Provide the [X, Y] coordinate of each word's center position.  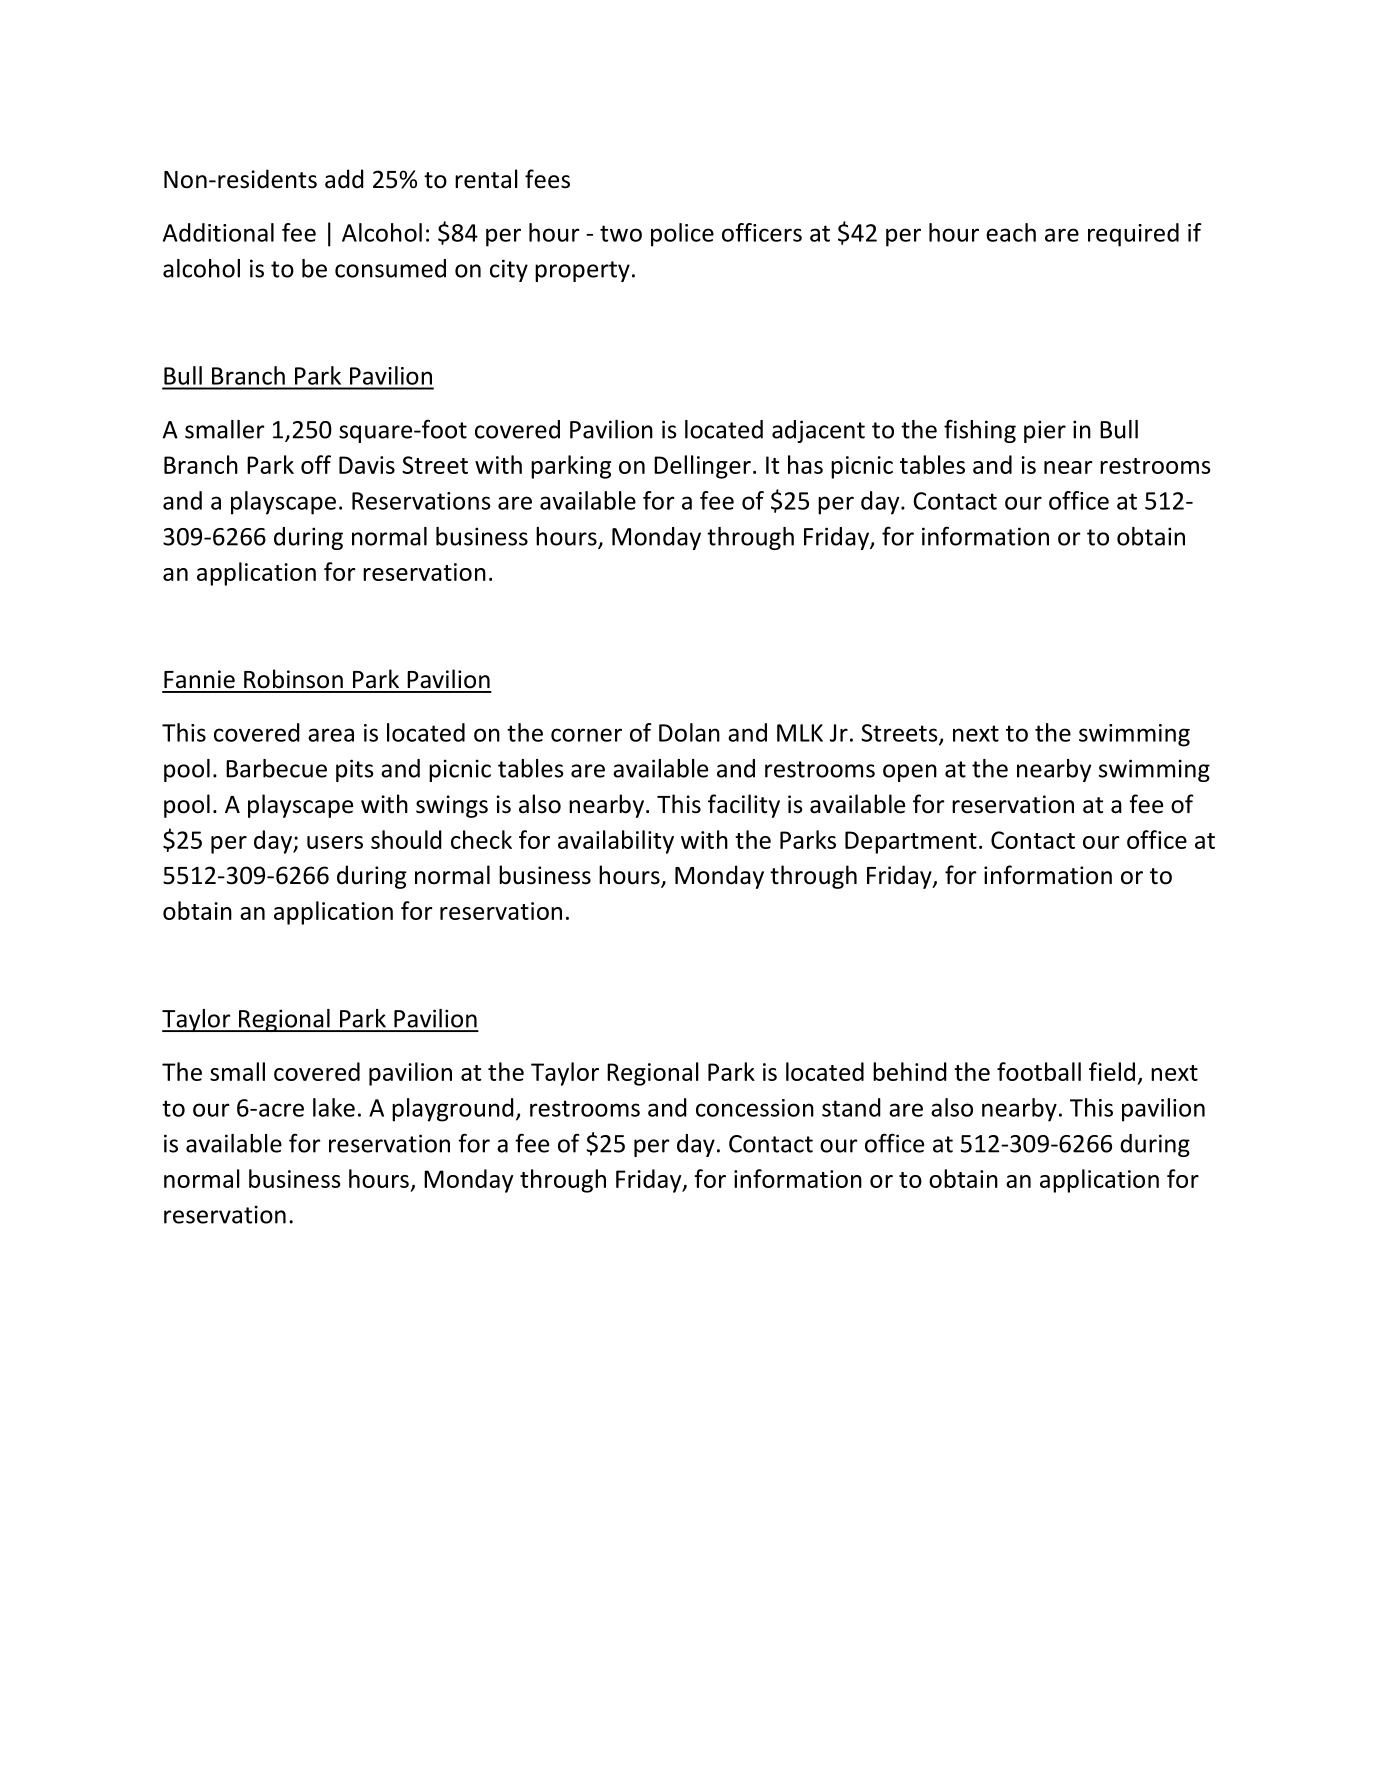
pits [355, 770]
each [1011, 232]
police [682, 235]
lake [334, 1107]
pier [1045, 431]
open [910, 773]
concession [755, 1108]
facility [744, 806]
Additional [218, 232]
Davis [367, 465]
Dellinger [702, 467]
